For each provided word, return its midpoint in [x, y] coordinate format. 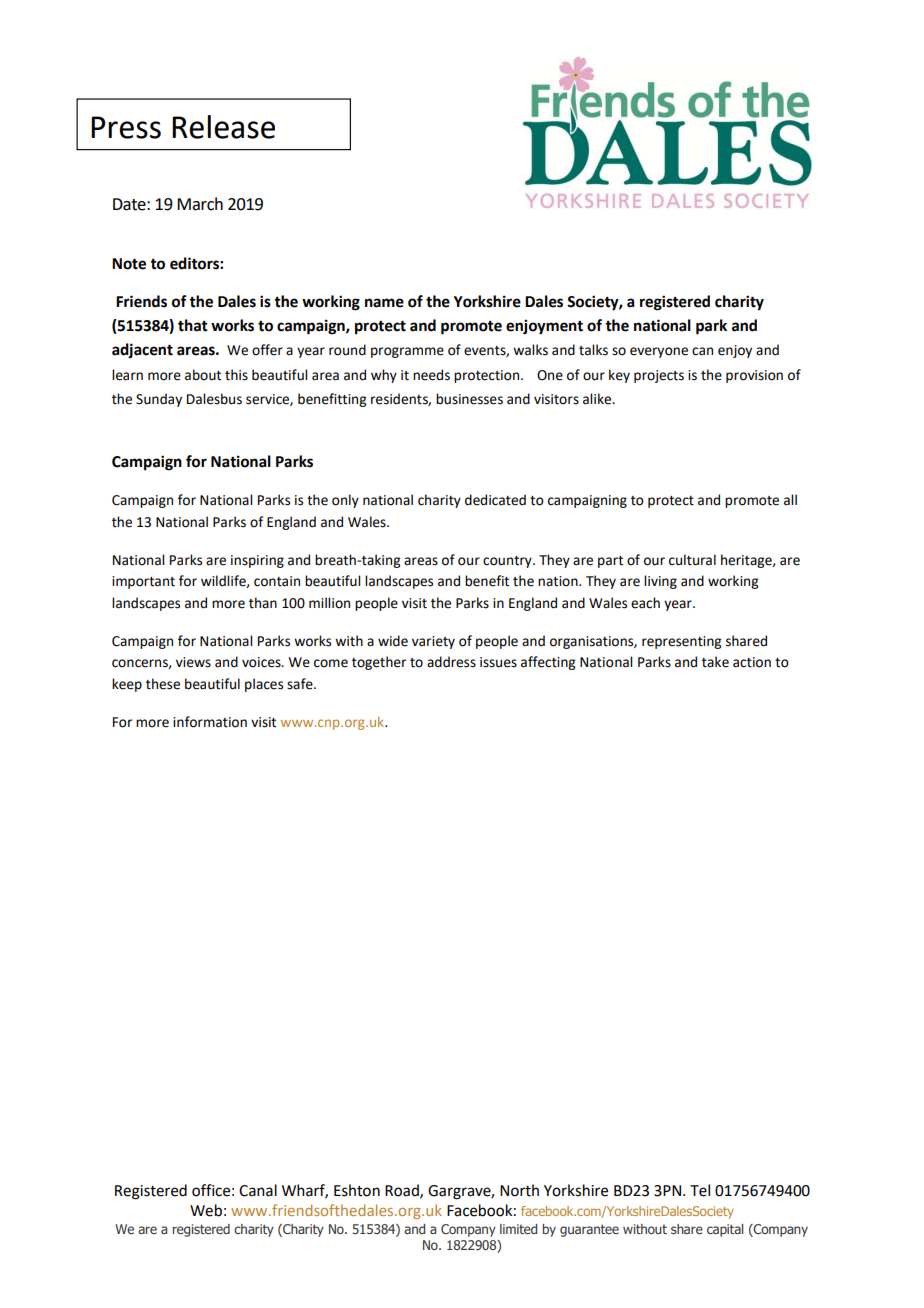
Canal [258, 1190]
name [384, 303]
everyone [659, 352]
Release [223, 127]
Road [403, 1191]
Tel [700, 1190]
